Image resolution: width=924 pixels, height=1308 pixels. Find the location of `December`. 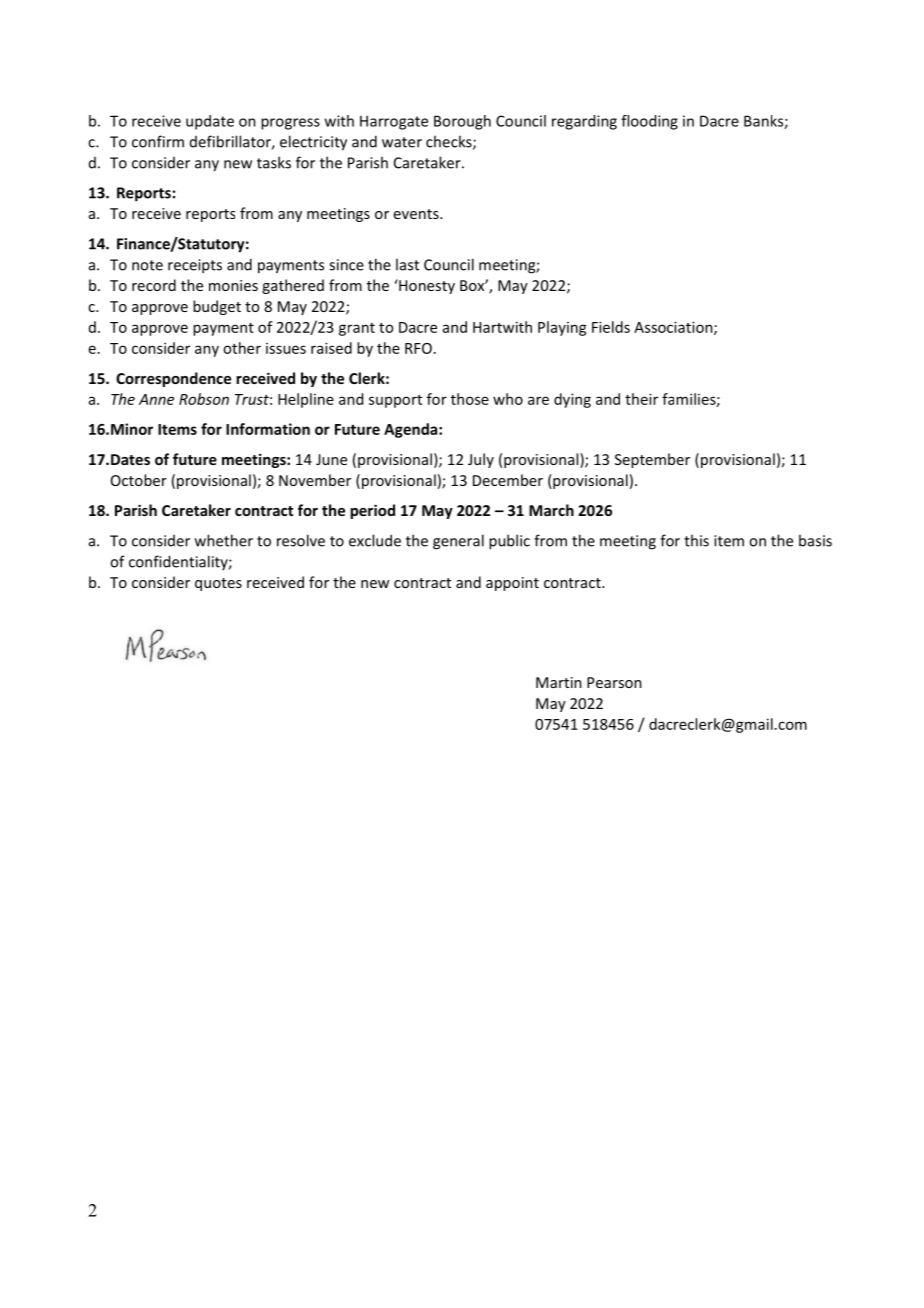

December is located at coordinates (508, 480).
